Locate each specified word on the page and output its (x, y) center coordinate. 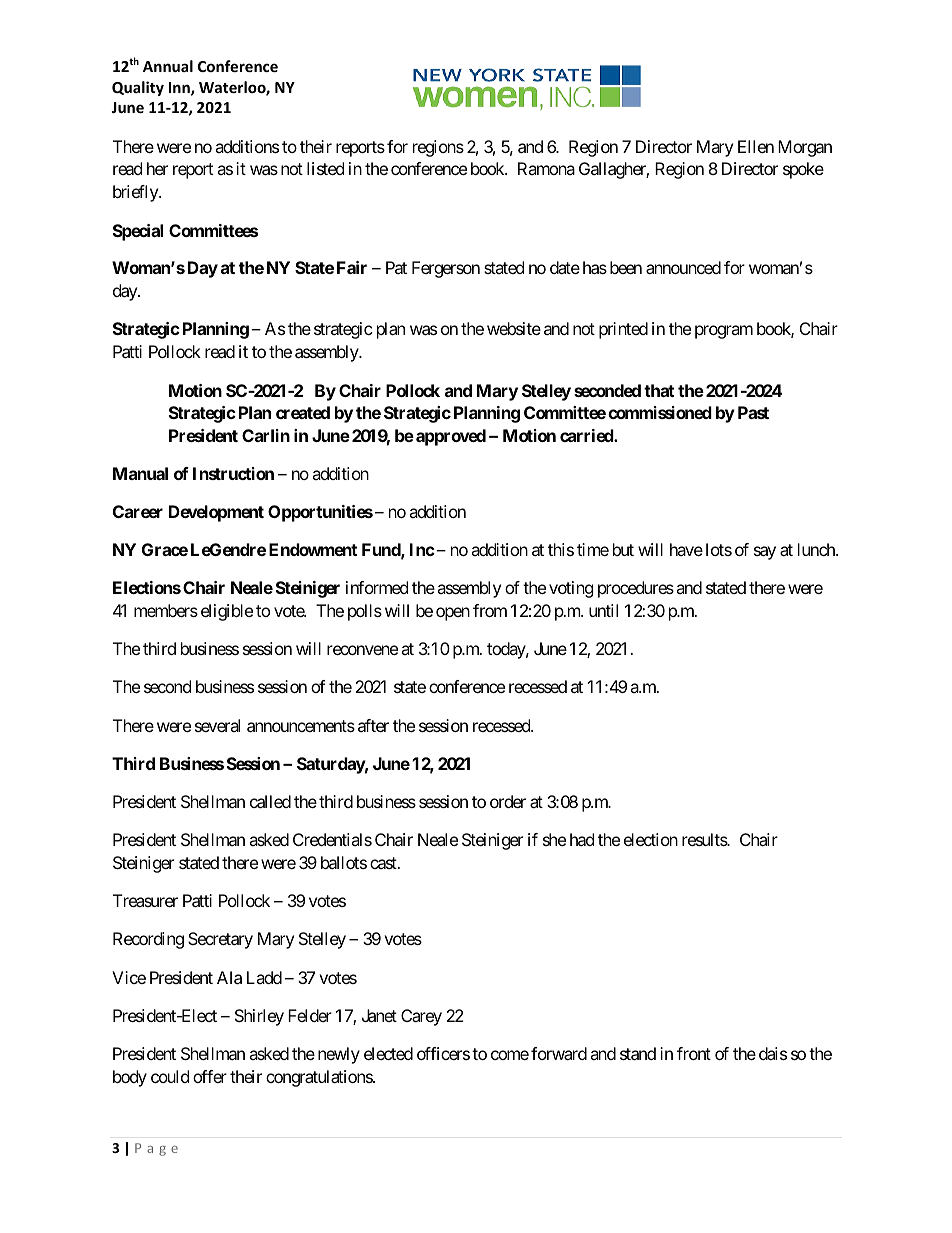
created (303, 412)
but (623, 549)
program (724, 332)
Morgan (805, 148)
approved (451, 437)
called (270, 801)
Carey (421, 1017)
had (582, 839)
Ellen (756, 146)
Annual (168, 66)
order (508, 801)
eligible (227, 612)
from (490, 610)
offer (210, 1076)
